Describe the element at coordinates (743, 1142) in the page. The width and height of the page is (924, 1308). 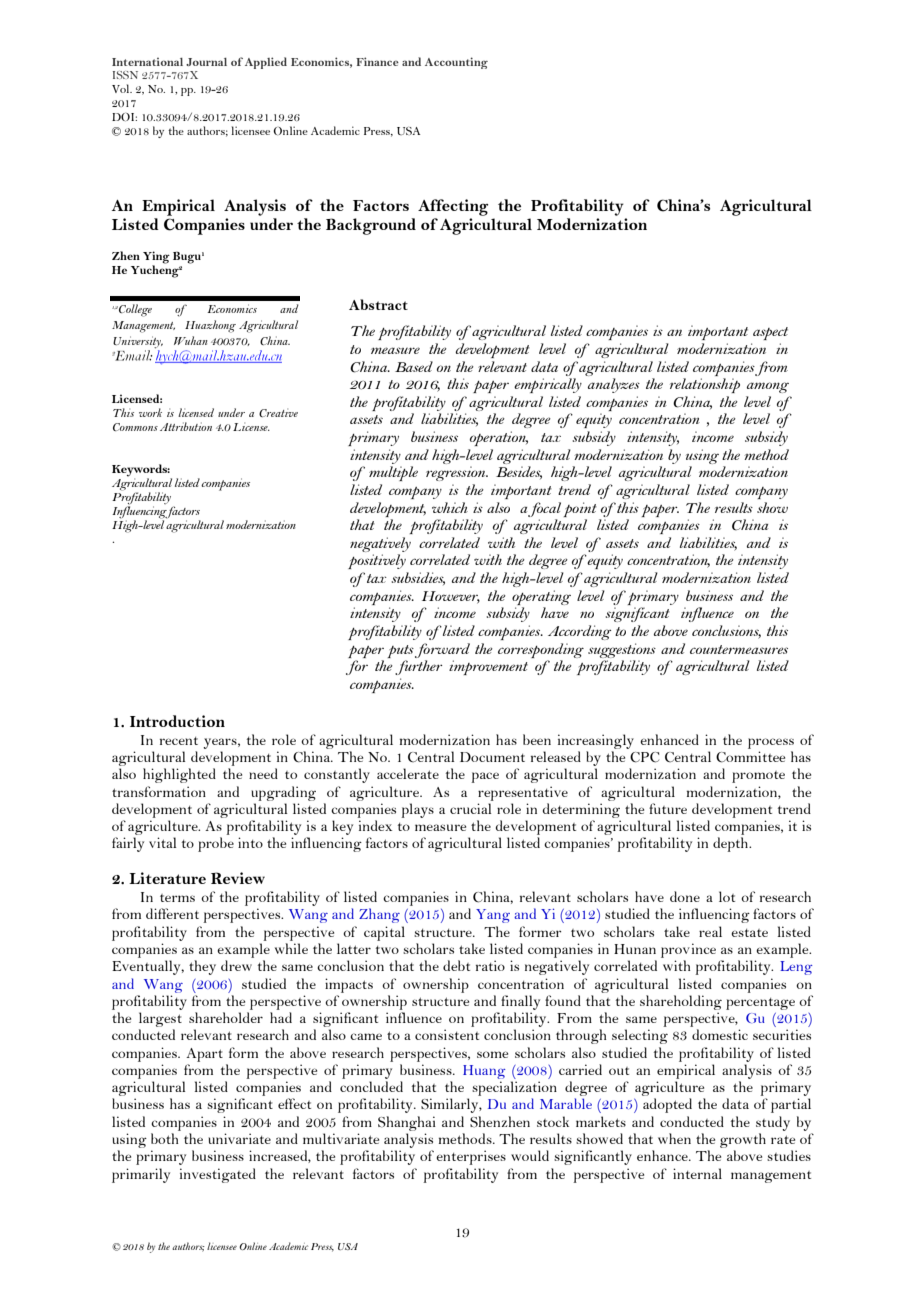
I see `growth` at that location.
